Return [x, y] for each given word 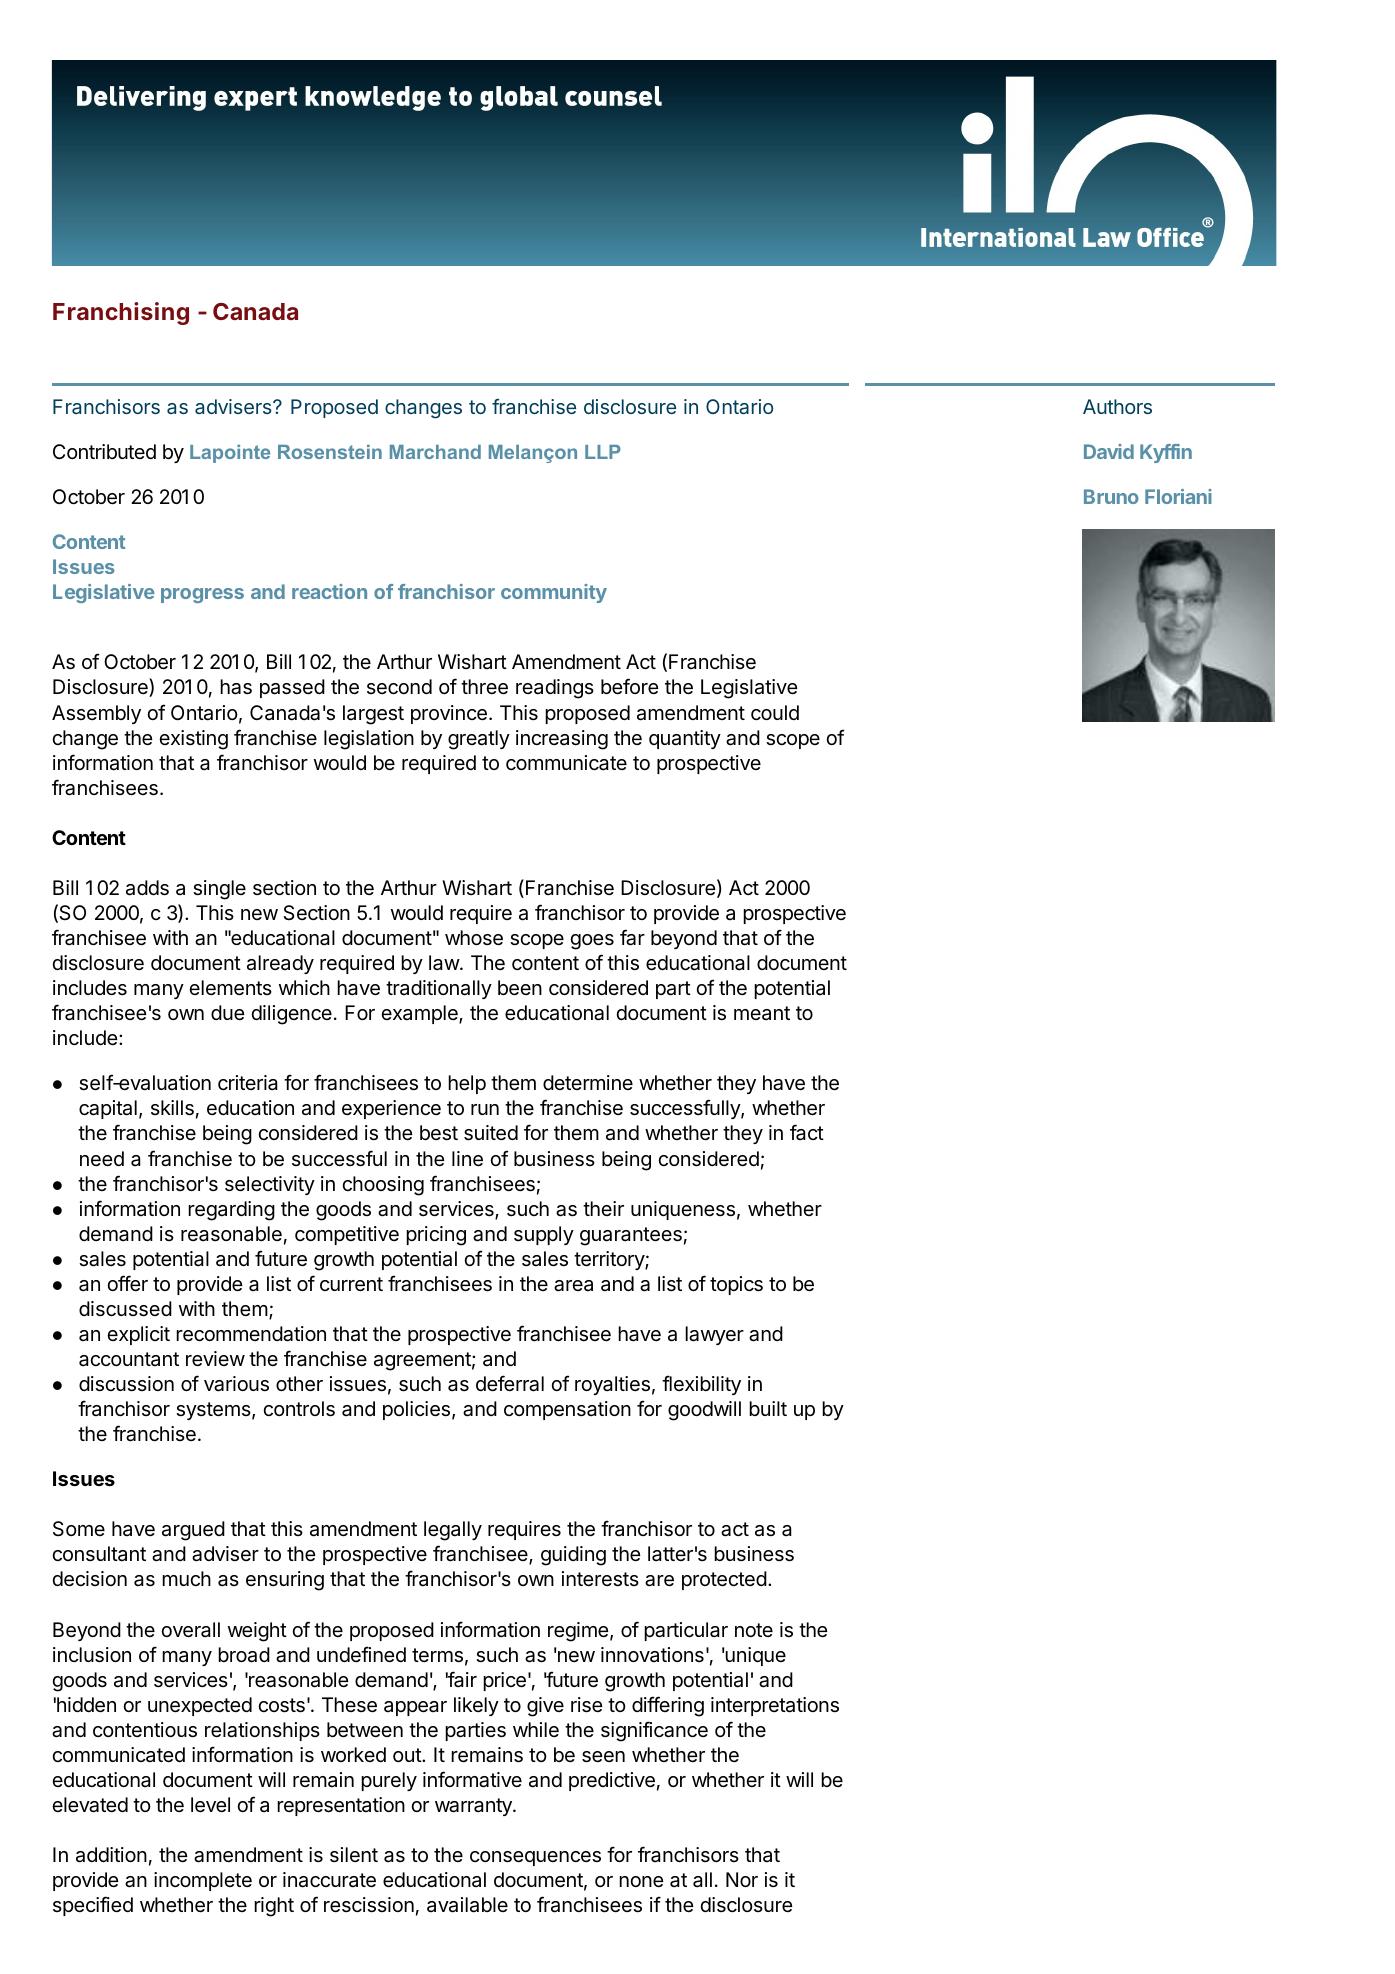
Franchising [121, 313]
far [632, 937]
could [775, 712]
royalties [612, 1385]
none [641, 1881]
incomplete [203, 1881]
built [768, 1408]
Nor [742, 1879]
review [215, 1358]
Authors [1117, 406]
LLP [603, 452]
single [219, 890]
